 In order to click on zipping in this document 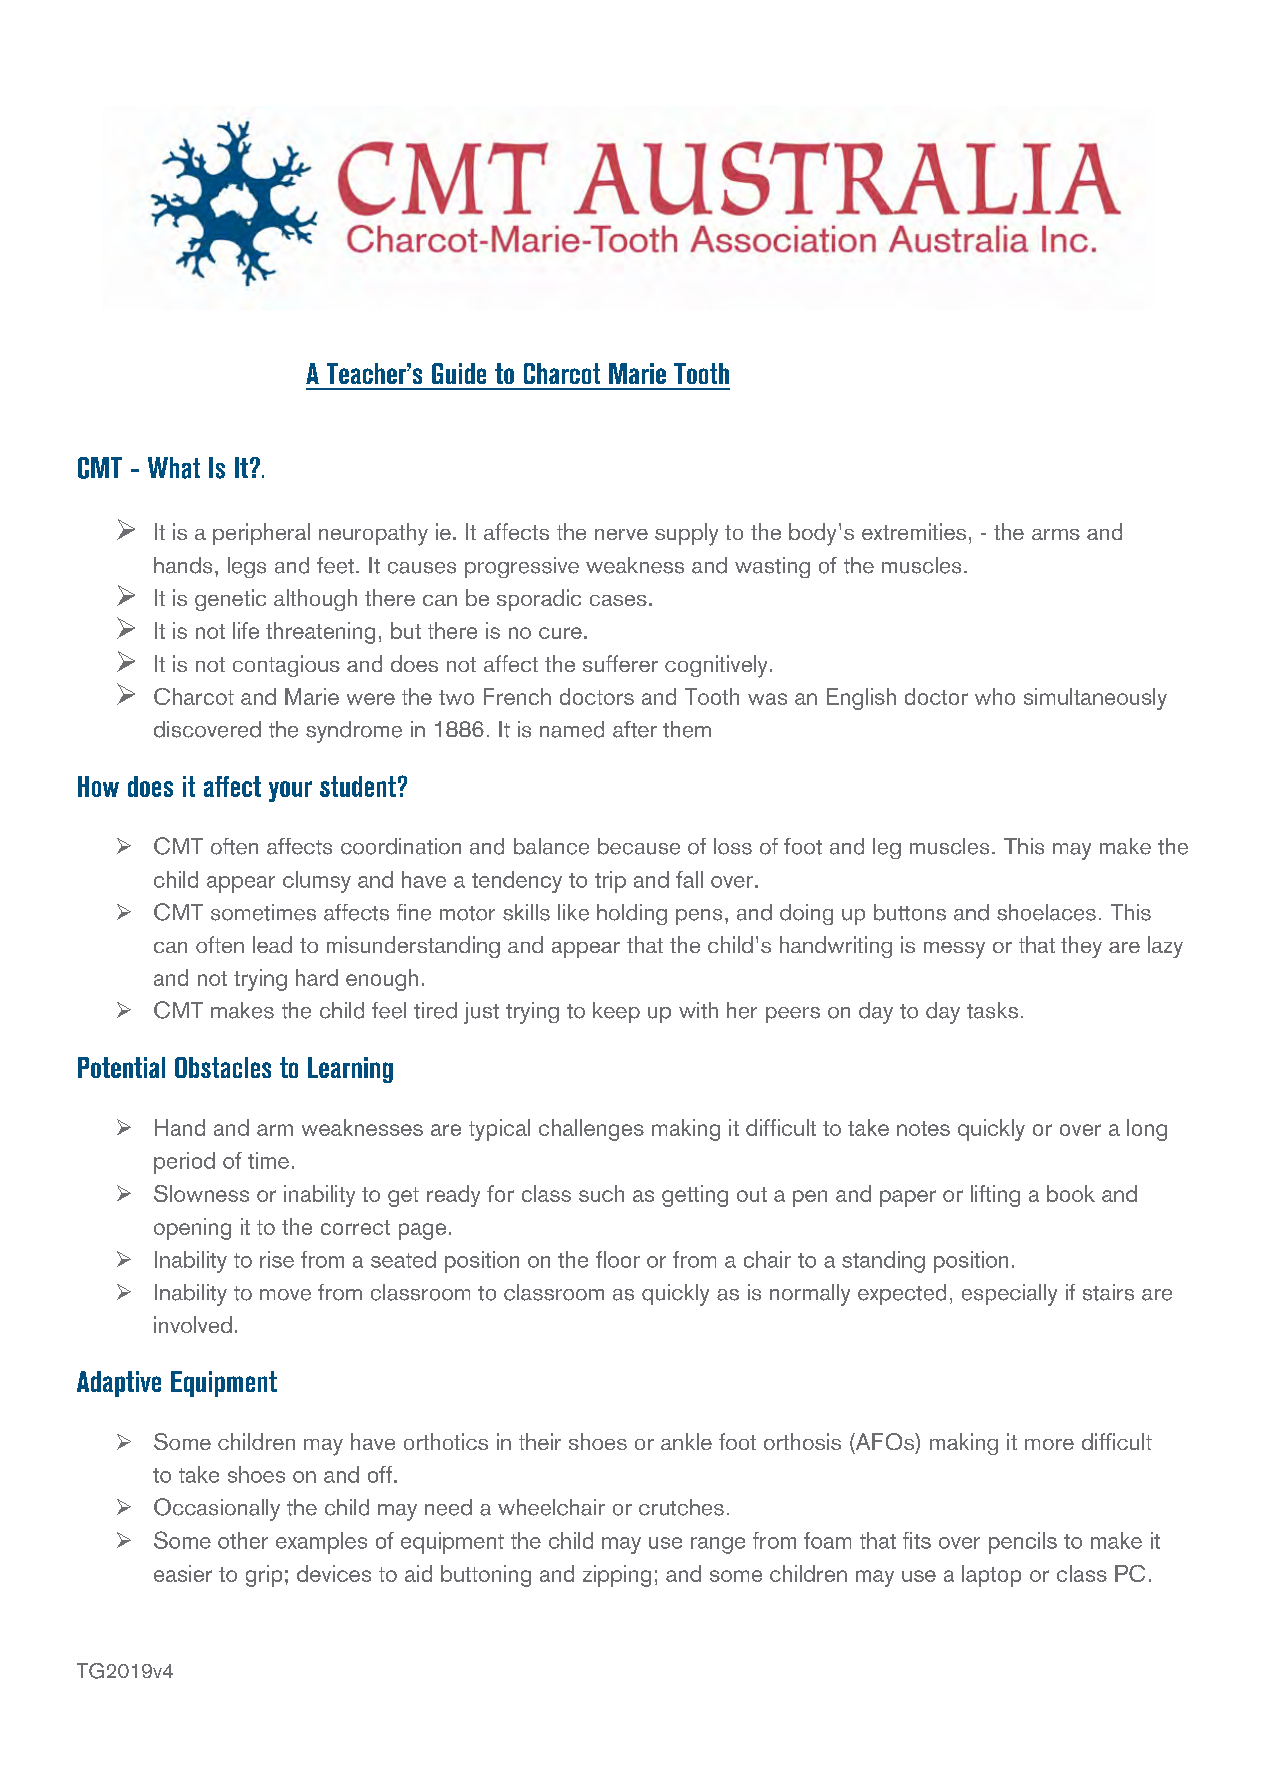, I will do `click(617, 1576)`.
